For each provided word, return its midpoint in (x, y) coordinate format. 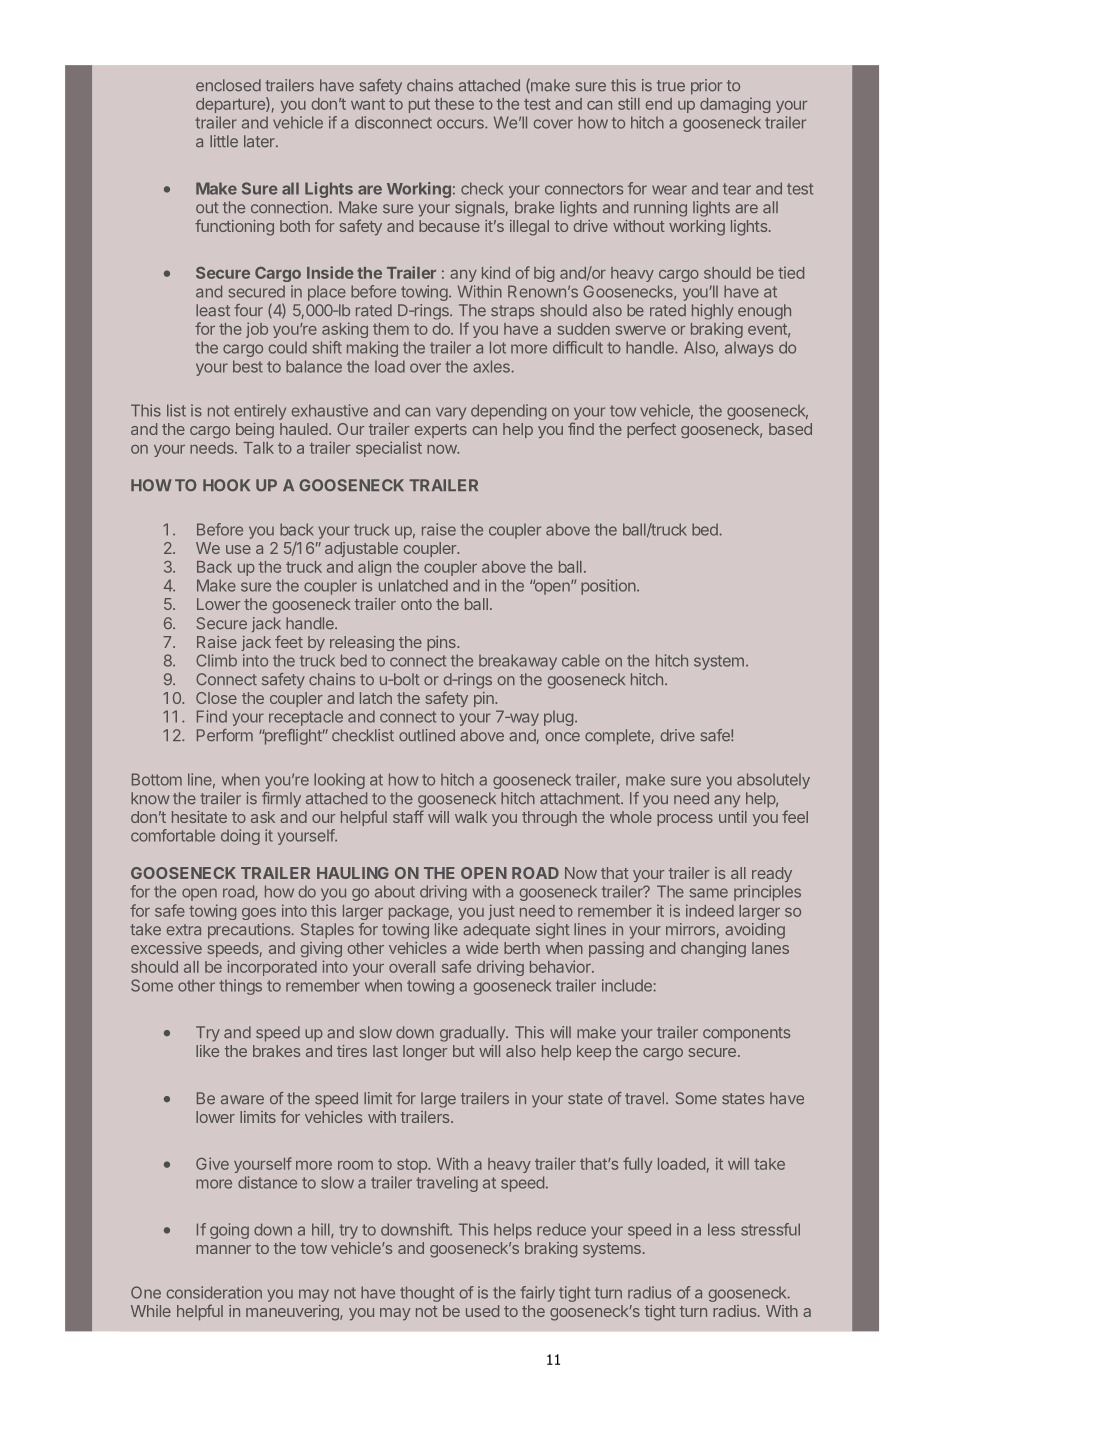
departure (231, 105)
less (721, 1229)
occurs (461, 124)
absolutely (773, 781)
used (482, 1311)
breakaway (518, 662)
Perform (225, 735)
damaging (735, 105)
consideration (214, 1292)
